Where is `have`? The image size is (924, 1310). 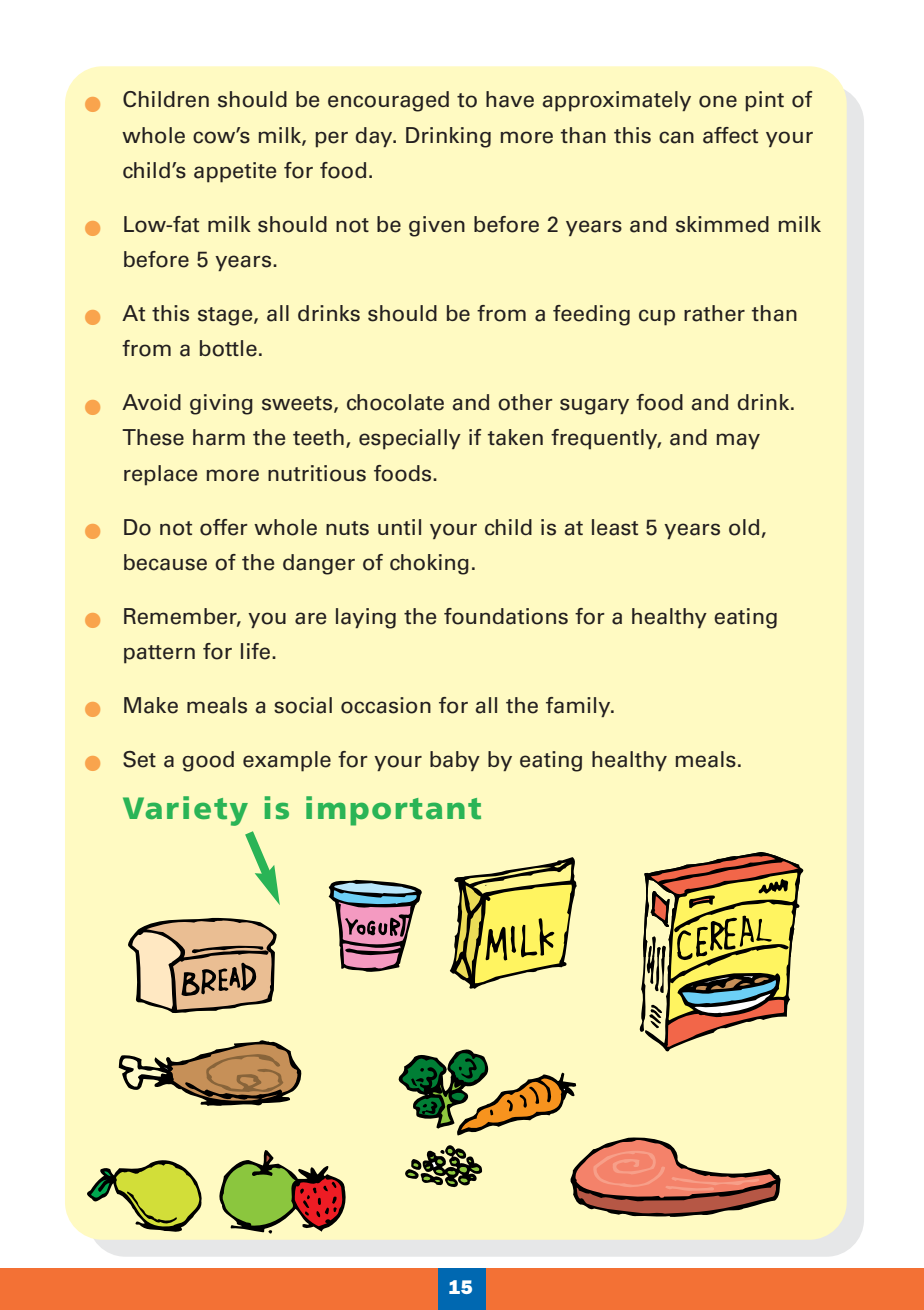
have is located at coordinates (510, 99).
